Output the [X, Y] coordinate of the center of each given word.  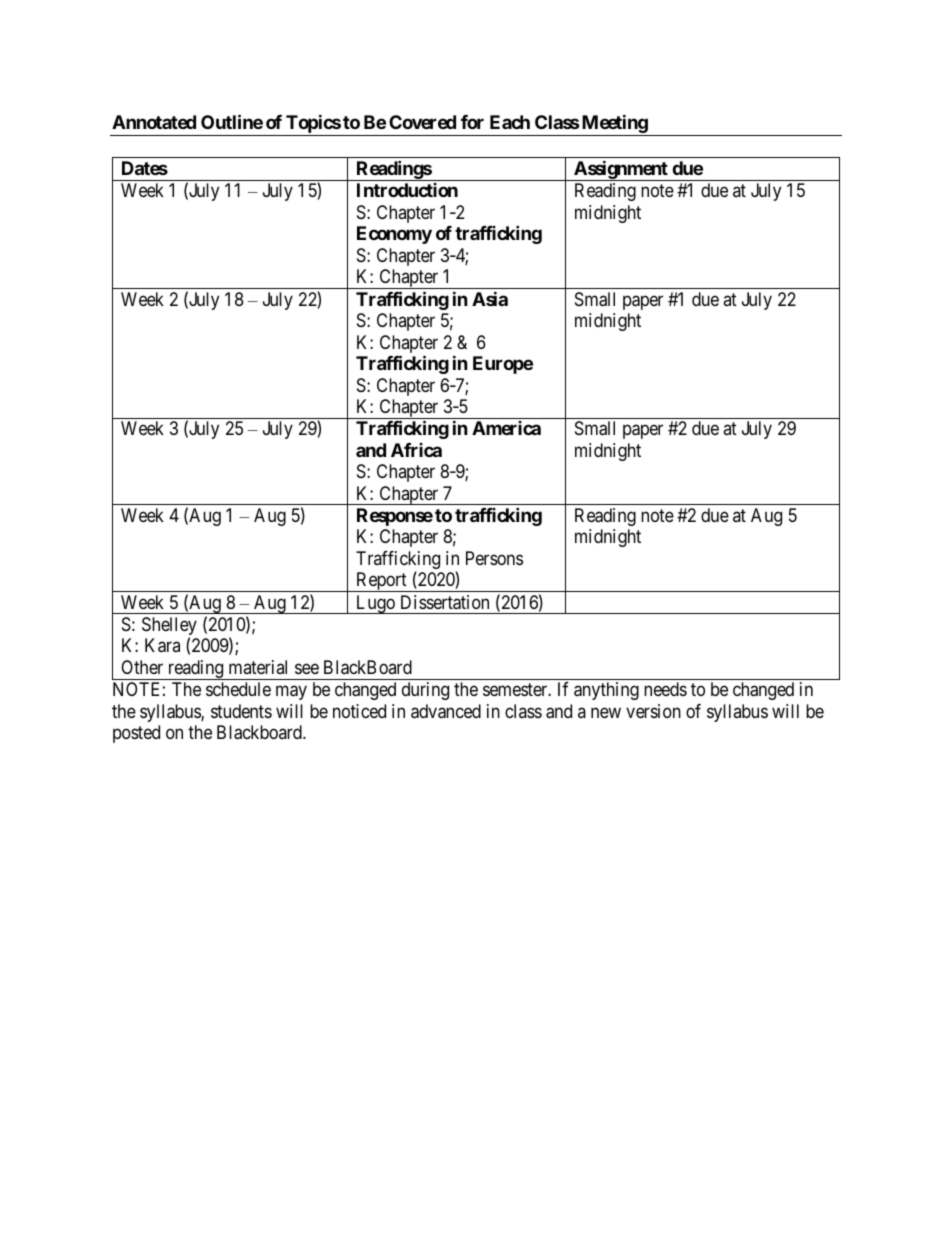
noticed [359, 711]
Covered [422, 122]
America [506, 428]
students [241, 711]
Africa [416, 450]
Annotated [154, 122]
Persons [494, 558]
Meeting [614, 125]
